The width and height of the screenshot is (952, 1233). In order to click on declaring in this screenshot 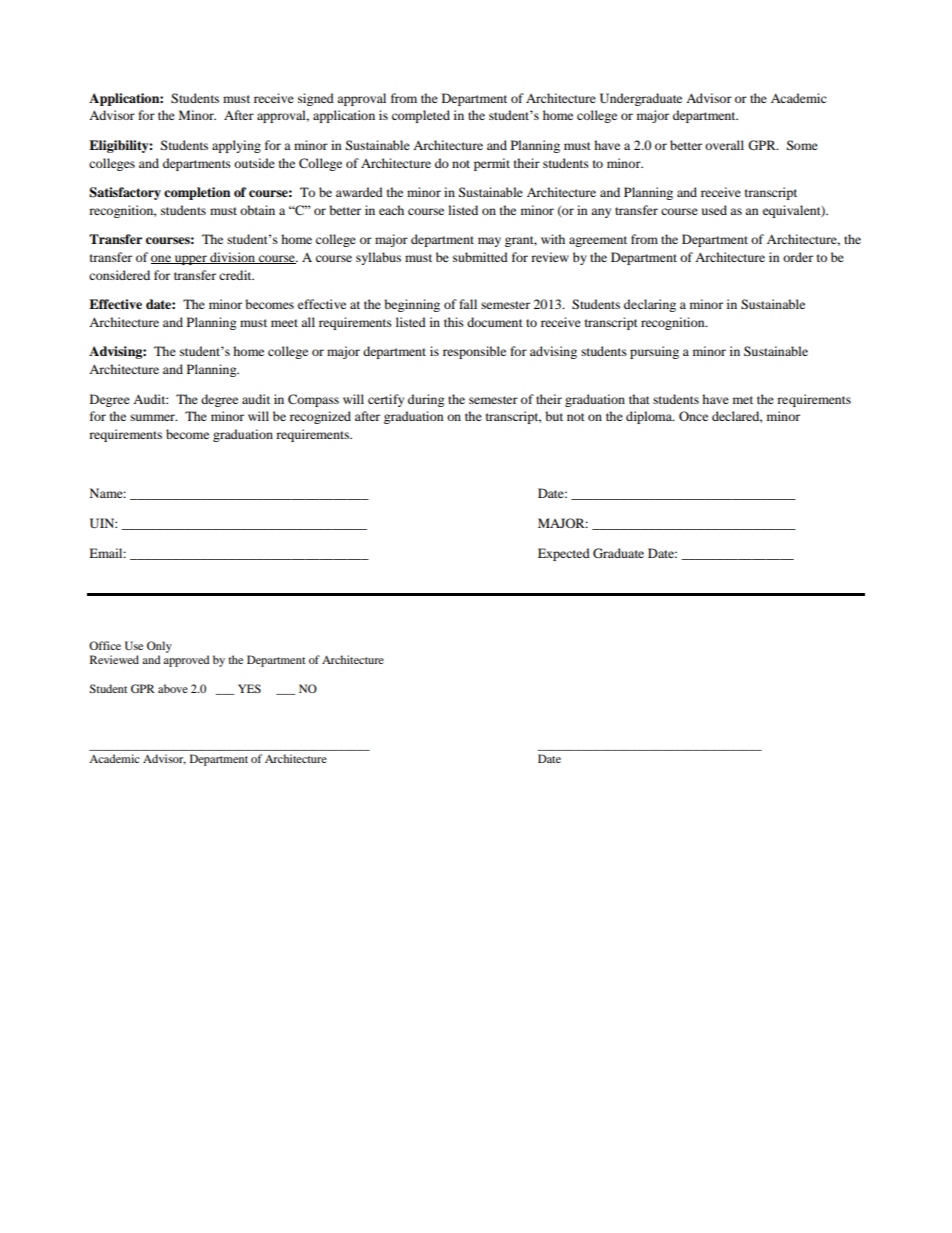, I will do `click(650, 305)`.
